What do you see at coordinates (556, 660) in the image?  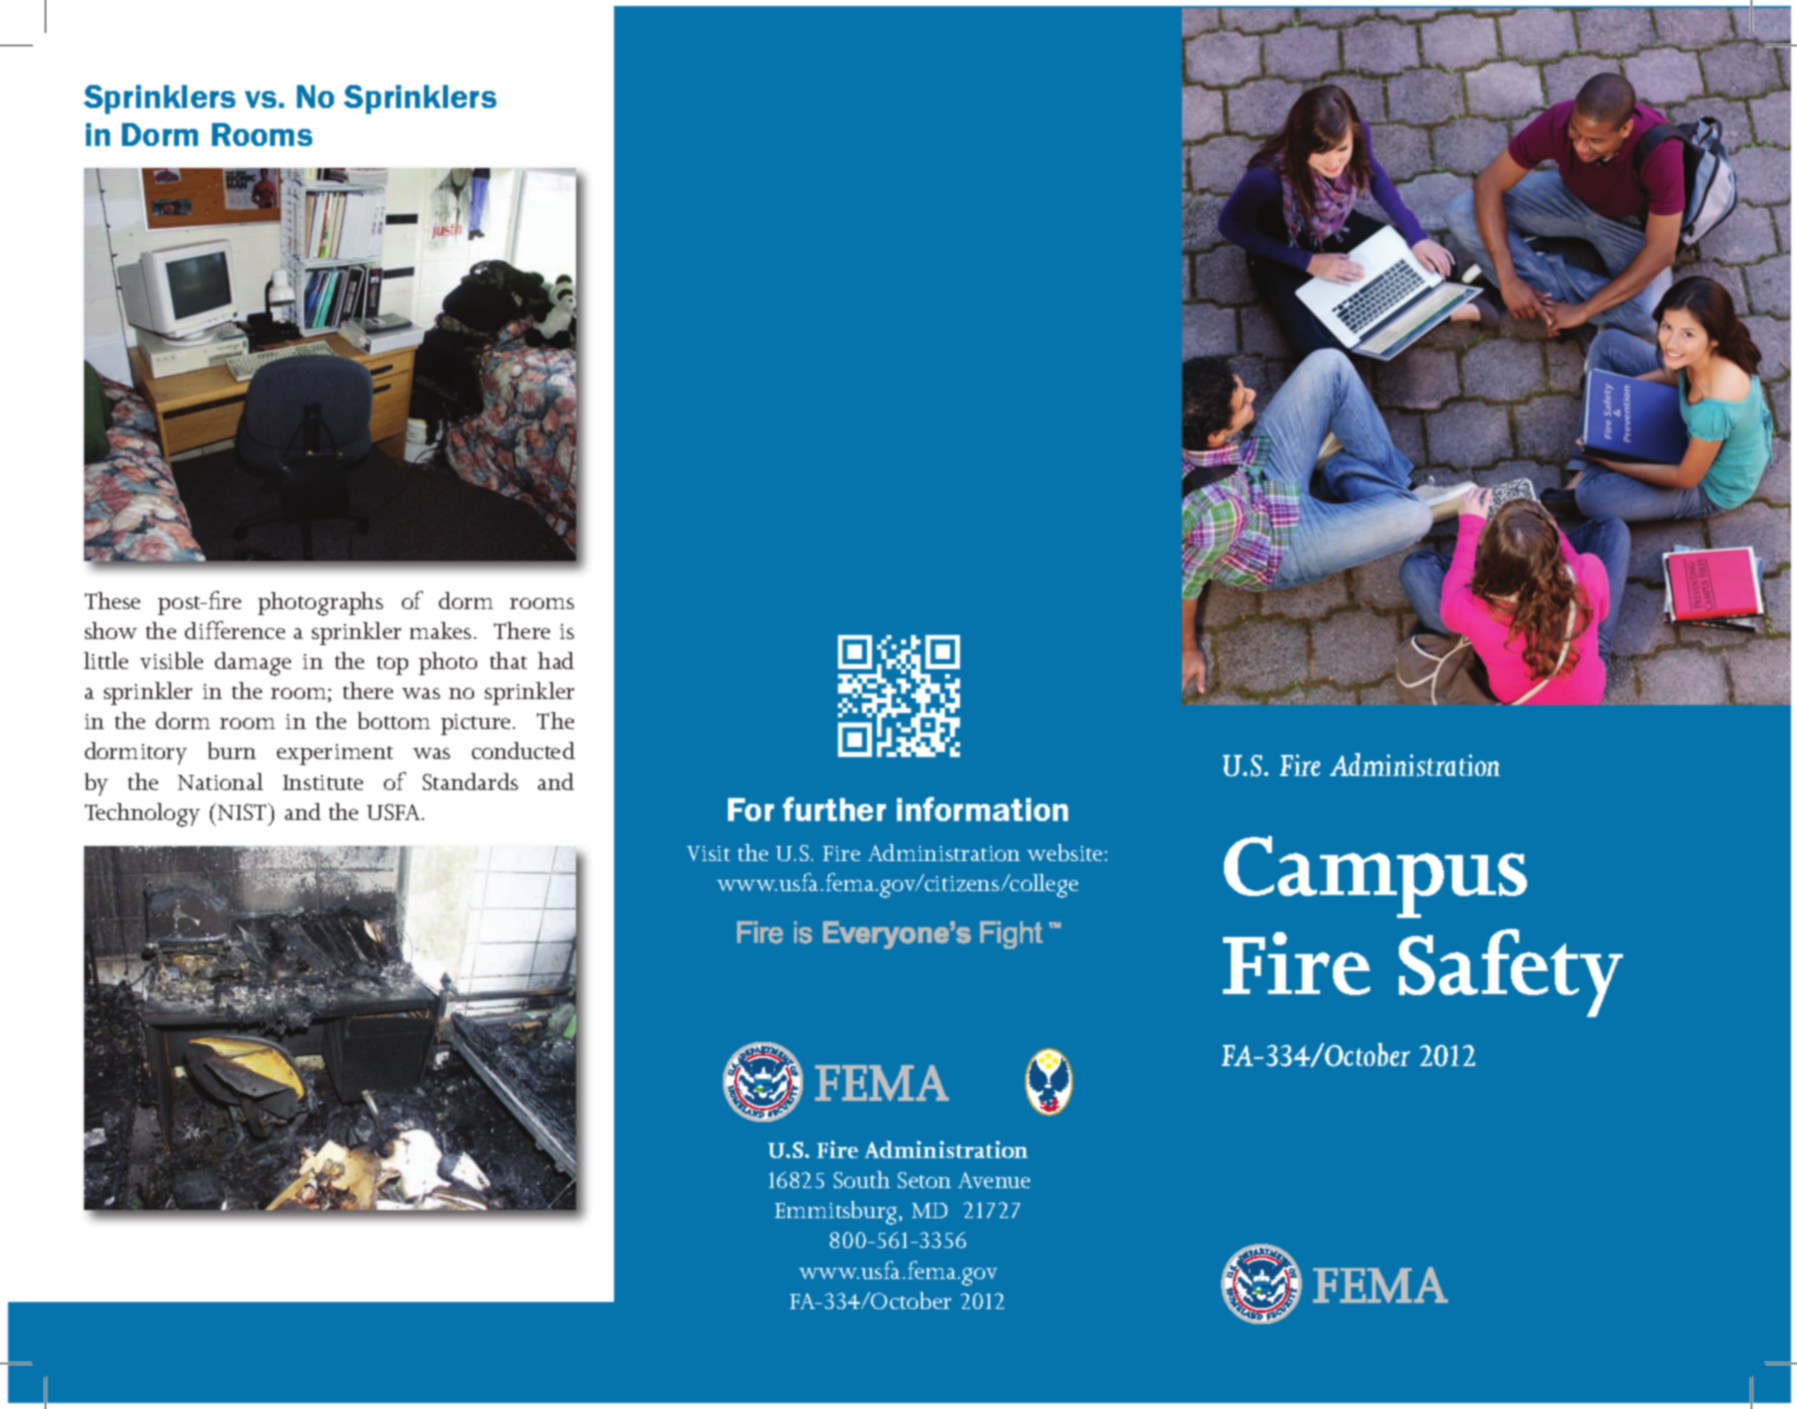 I see `had` at bounding box center [556, 660].
